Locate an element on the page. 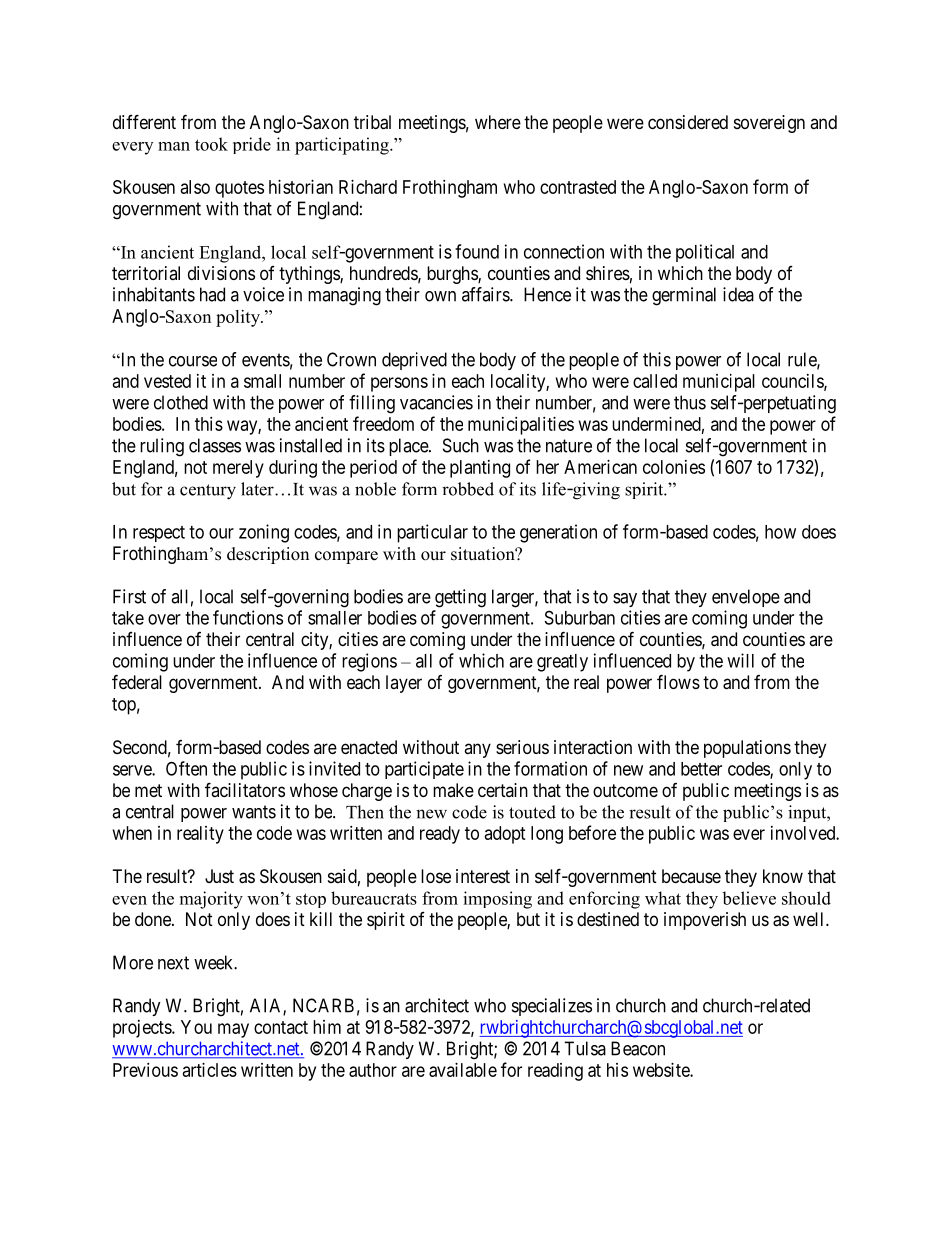  will is located at coordinates (740, 660).
